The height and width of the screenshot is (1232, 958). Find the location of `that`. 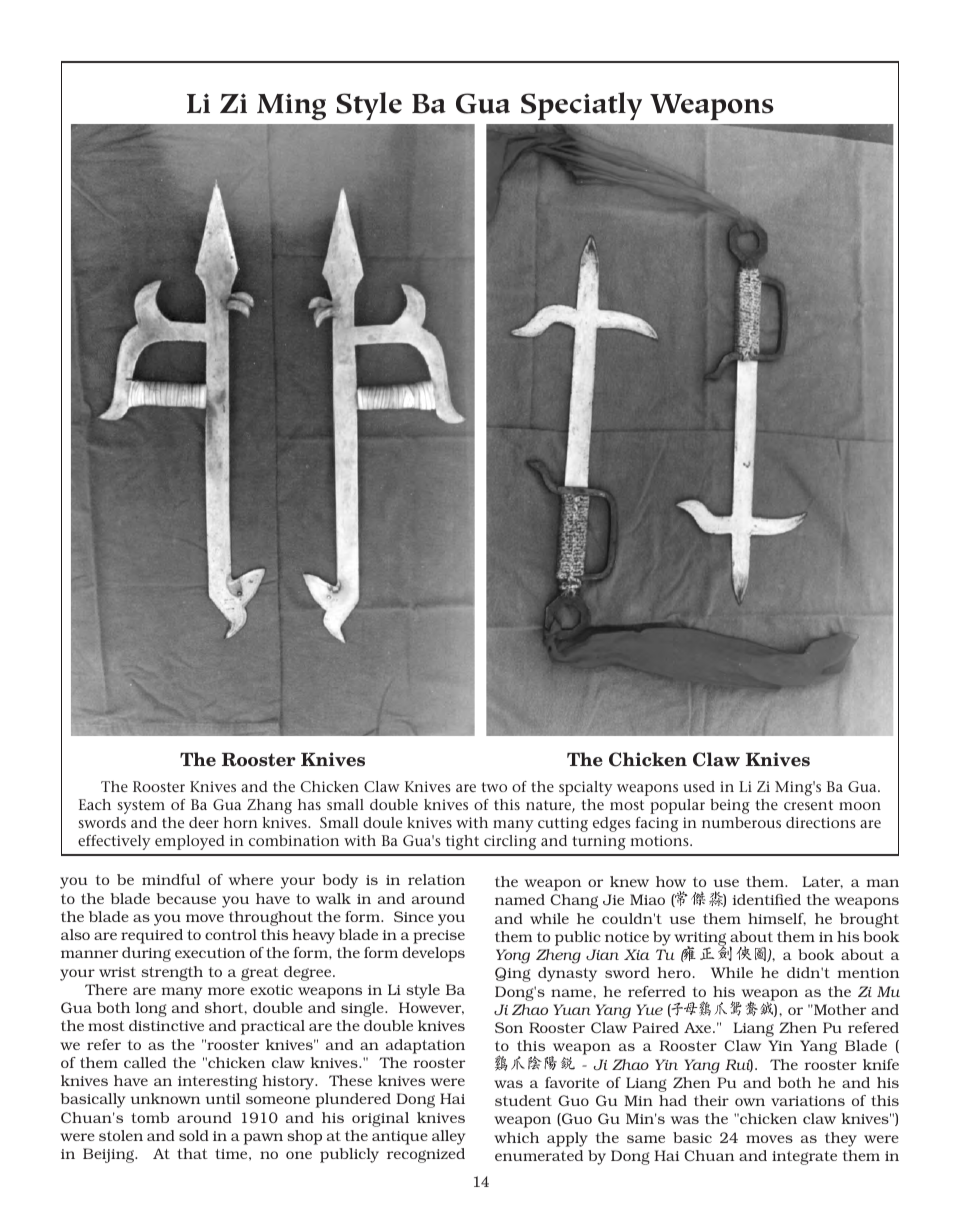

that is located at coordinates (192, 1153).
